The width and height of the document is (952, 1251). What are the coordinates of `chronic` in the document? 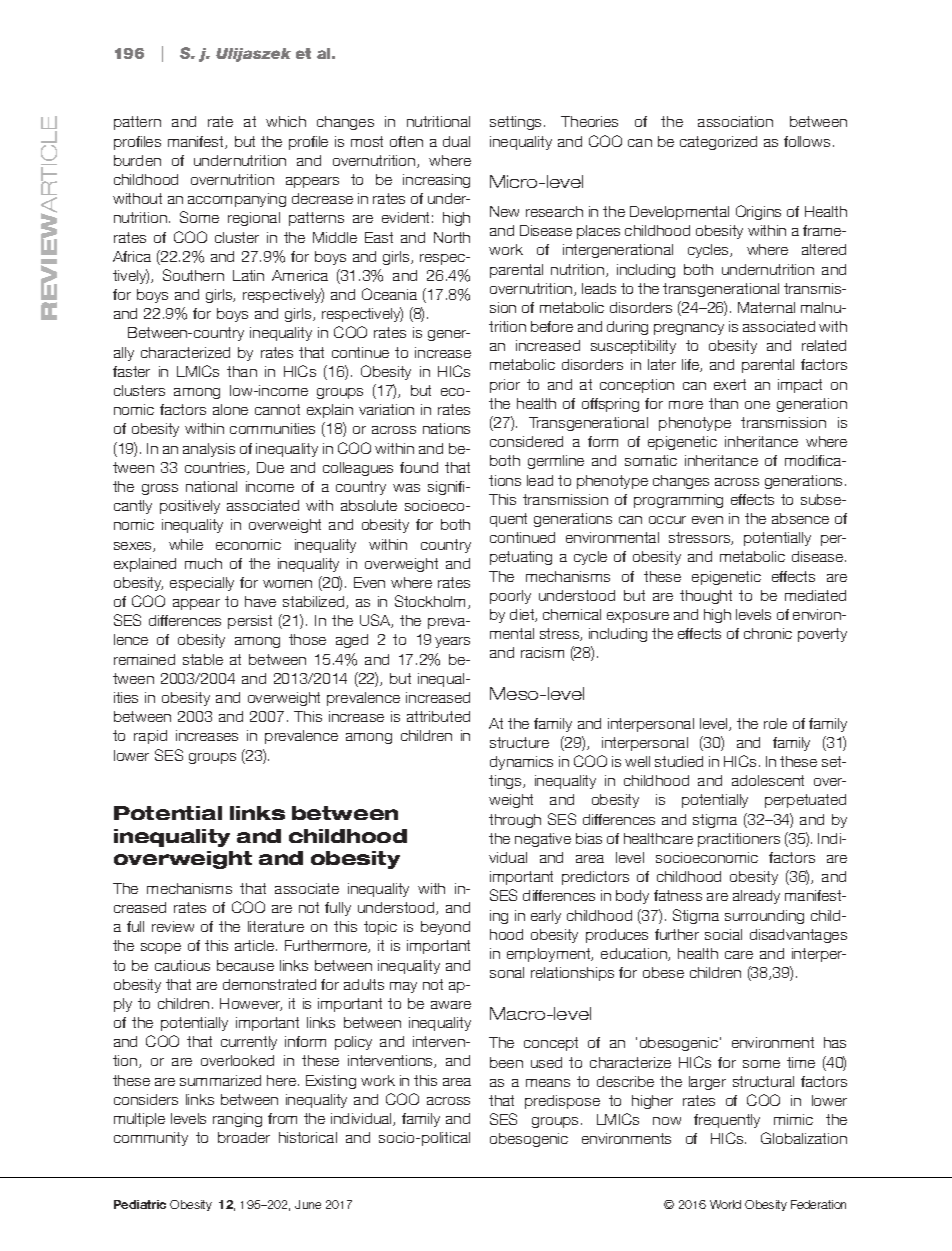 It's located at (768, 633).
